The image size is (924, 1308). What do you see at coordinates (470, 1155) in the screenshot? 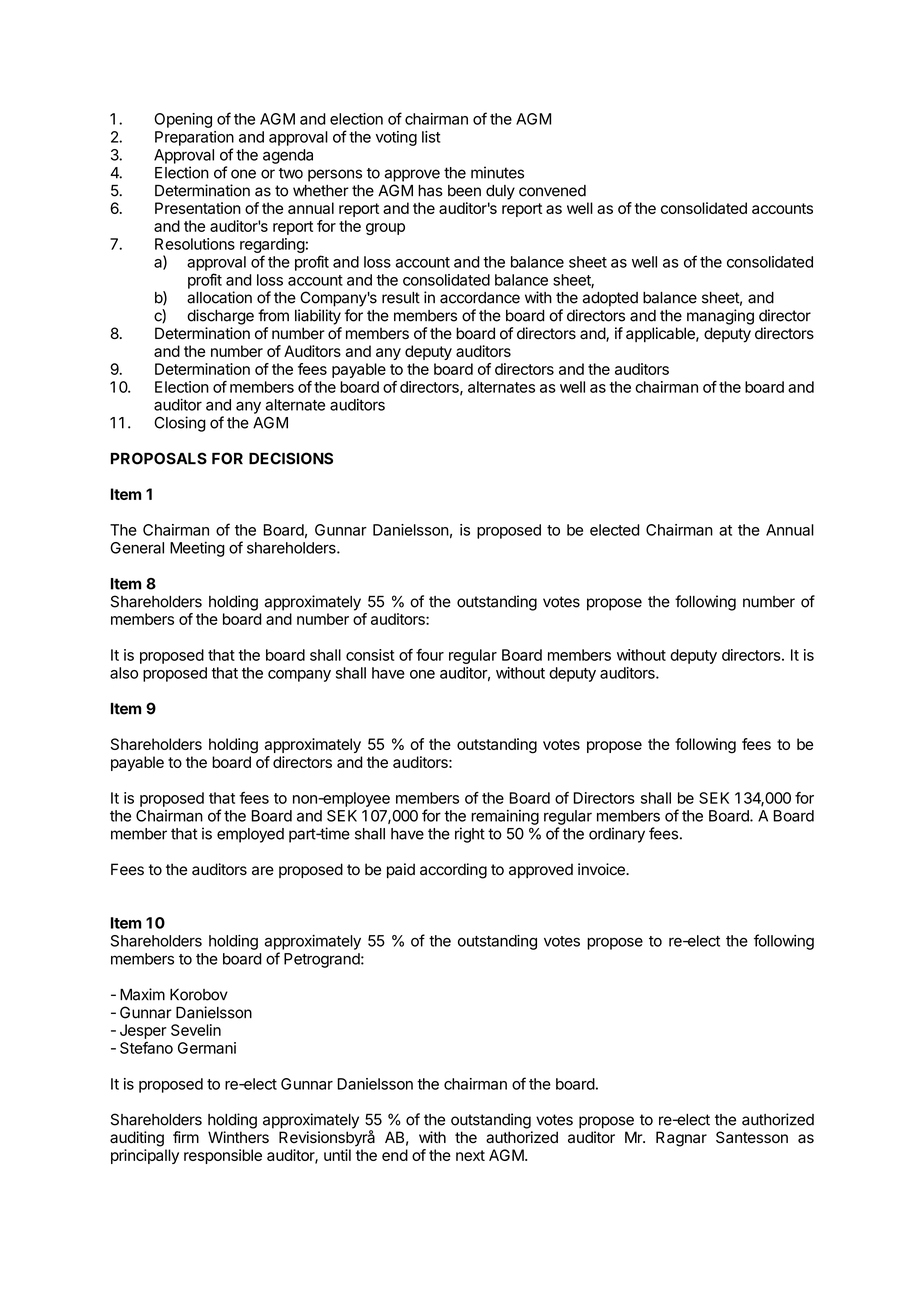
I see `next` at bounding box center [470, 1155].
